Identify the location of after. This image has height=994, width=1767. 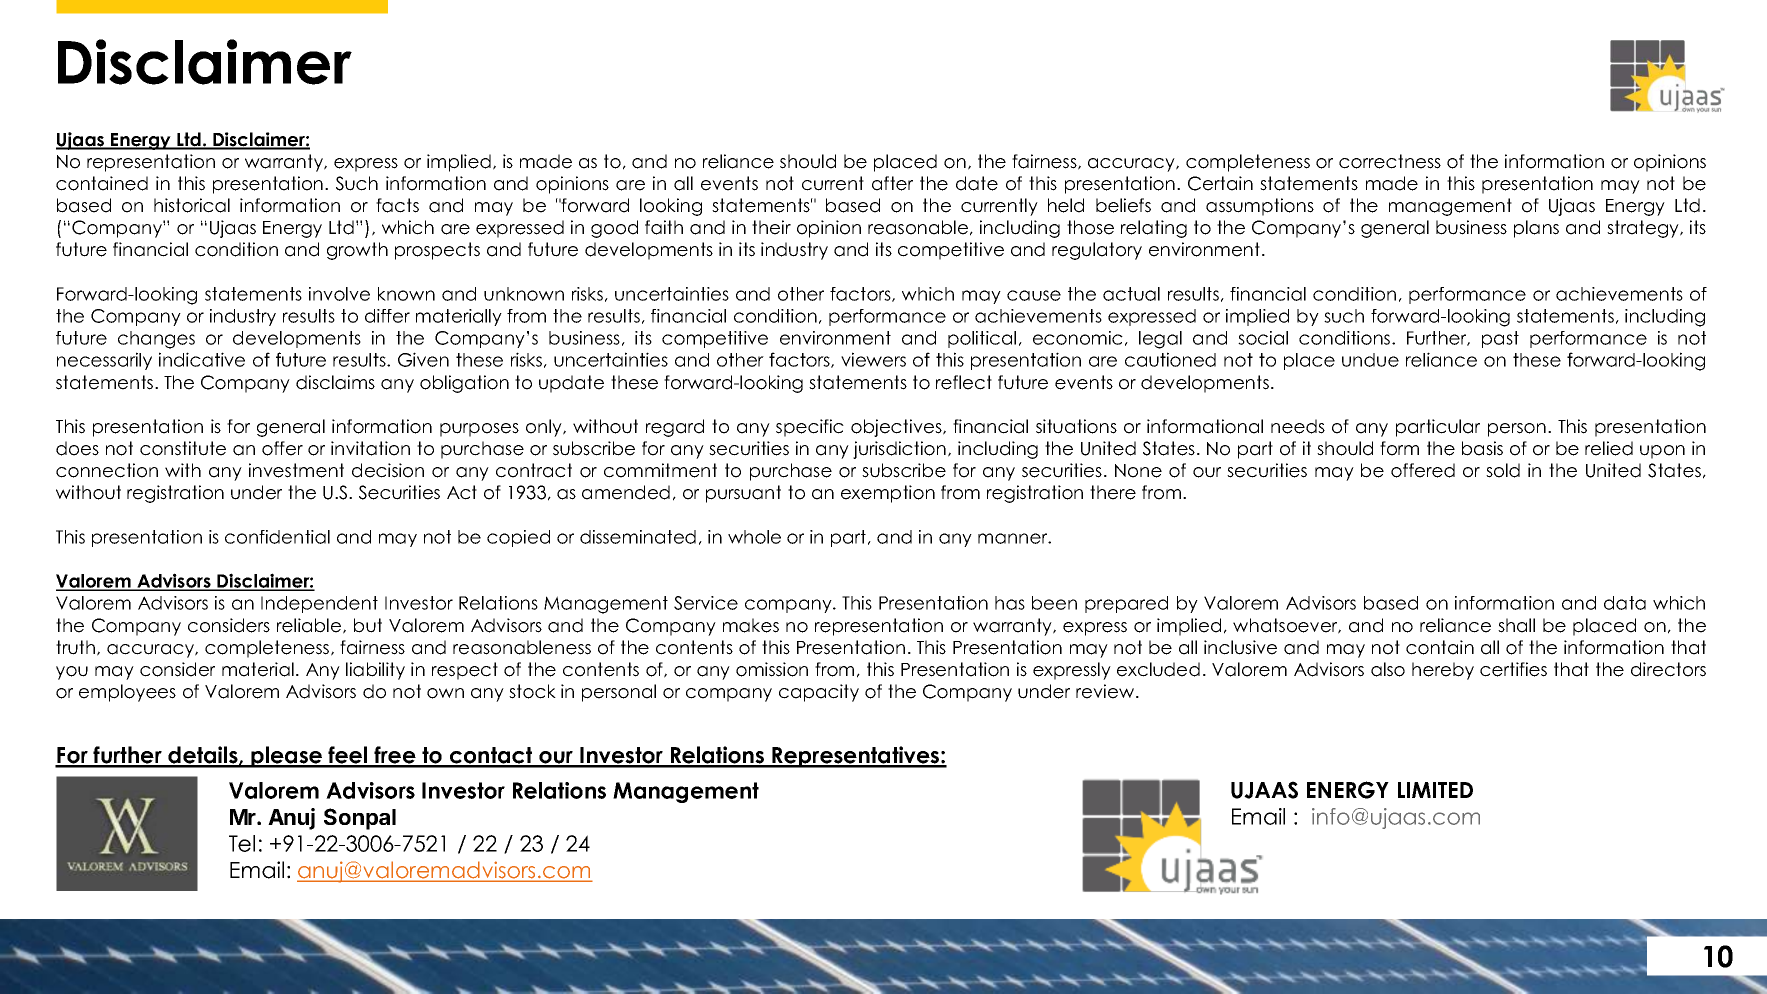
(892, 183).
